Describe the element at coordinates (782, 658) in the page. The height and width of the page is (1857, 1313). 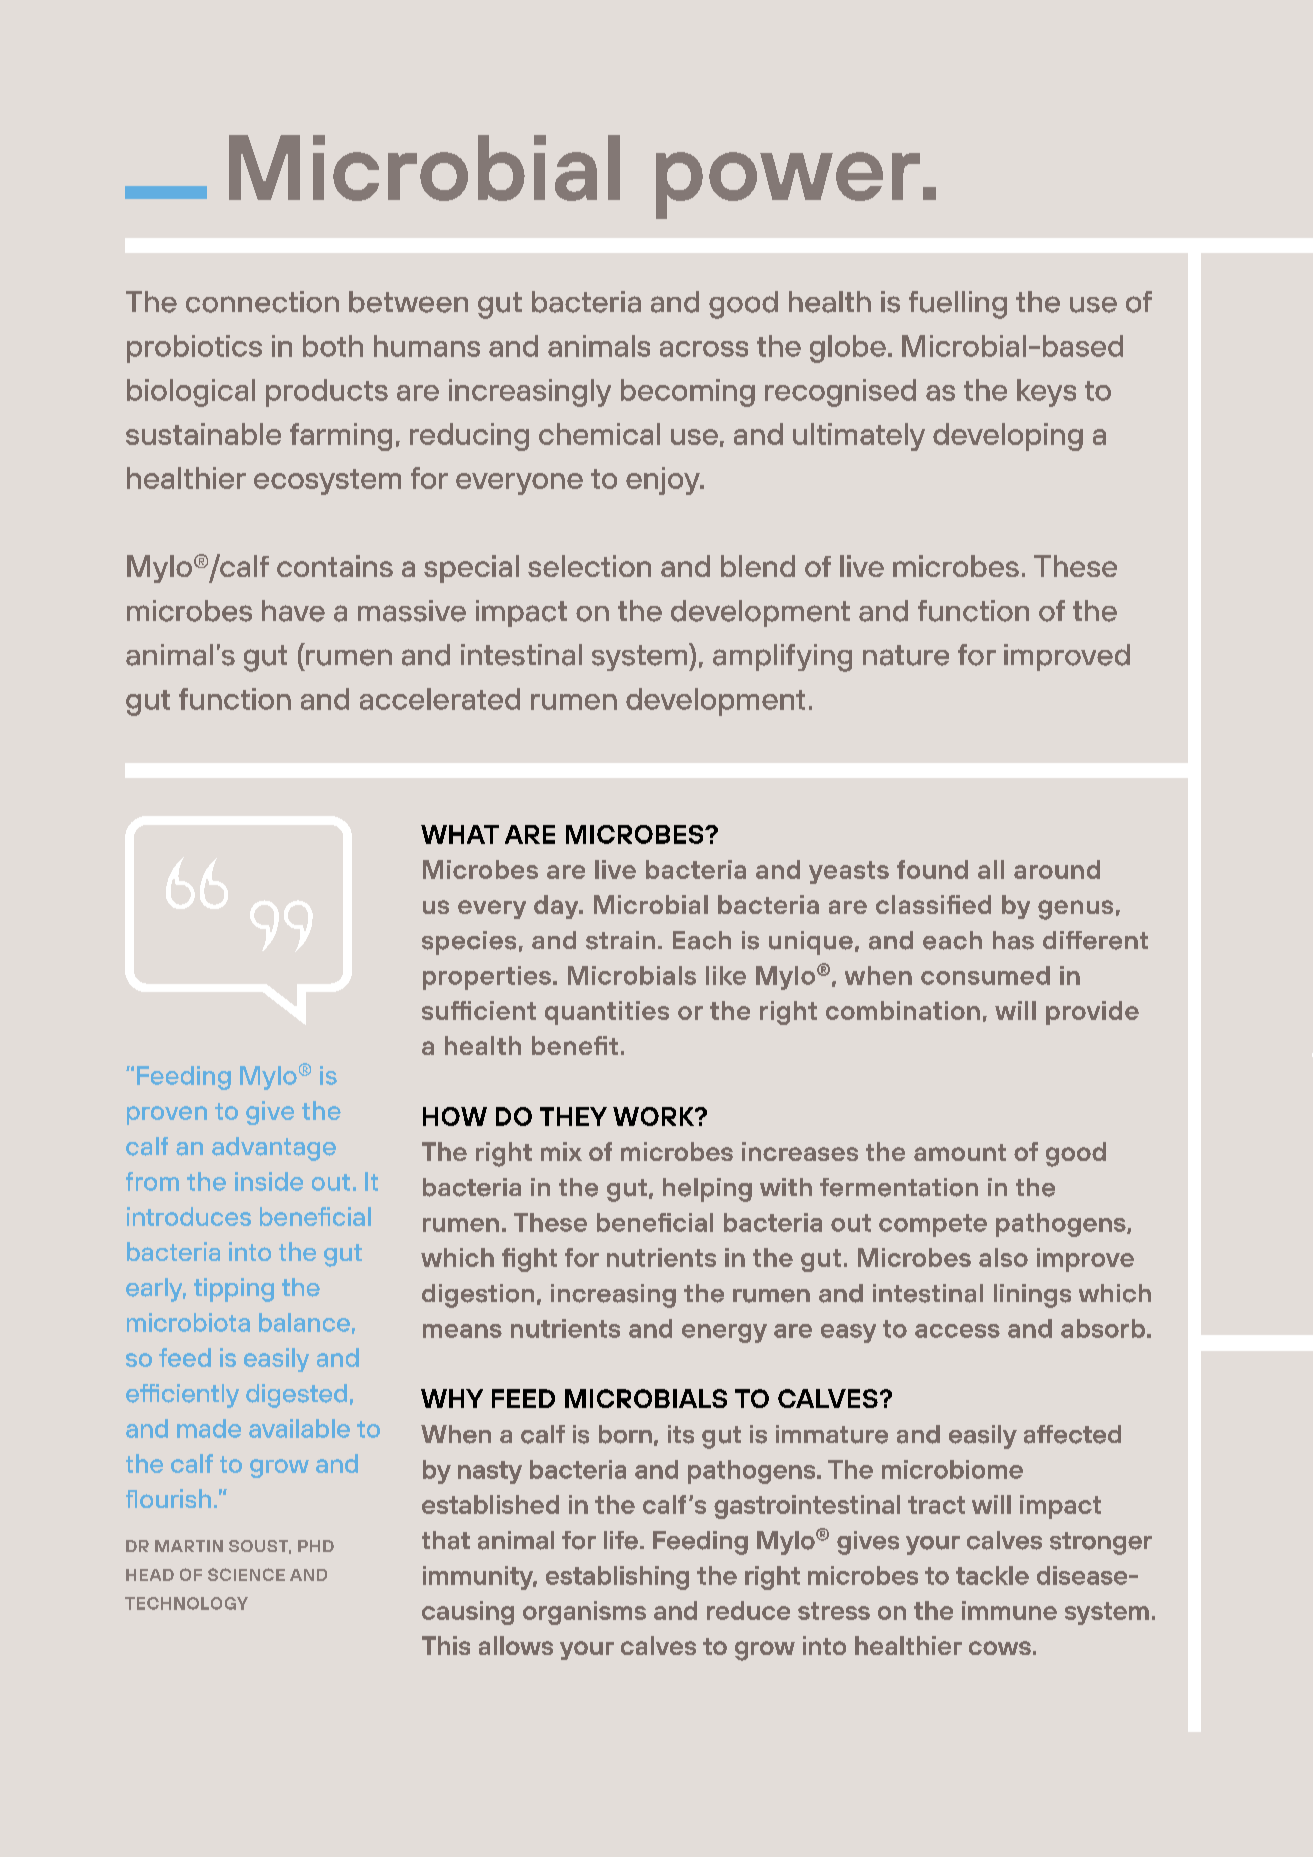
I see `amplifying` at that location.
